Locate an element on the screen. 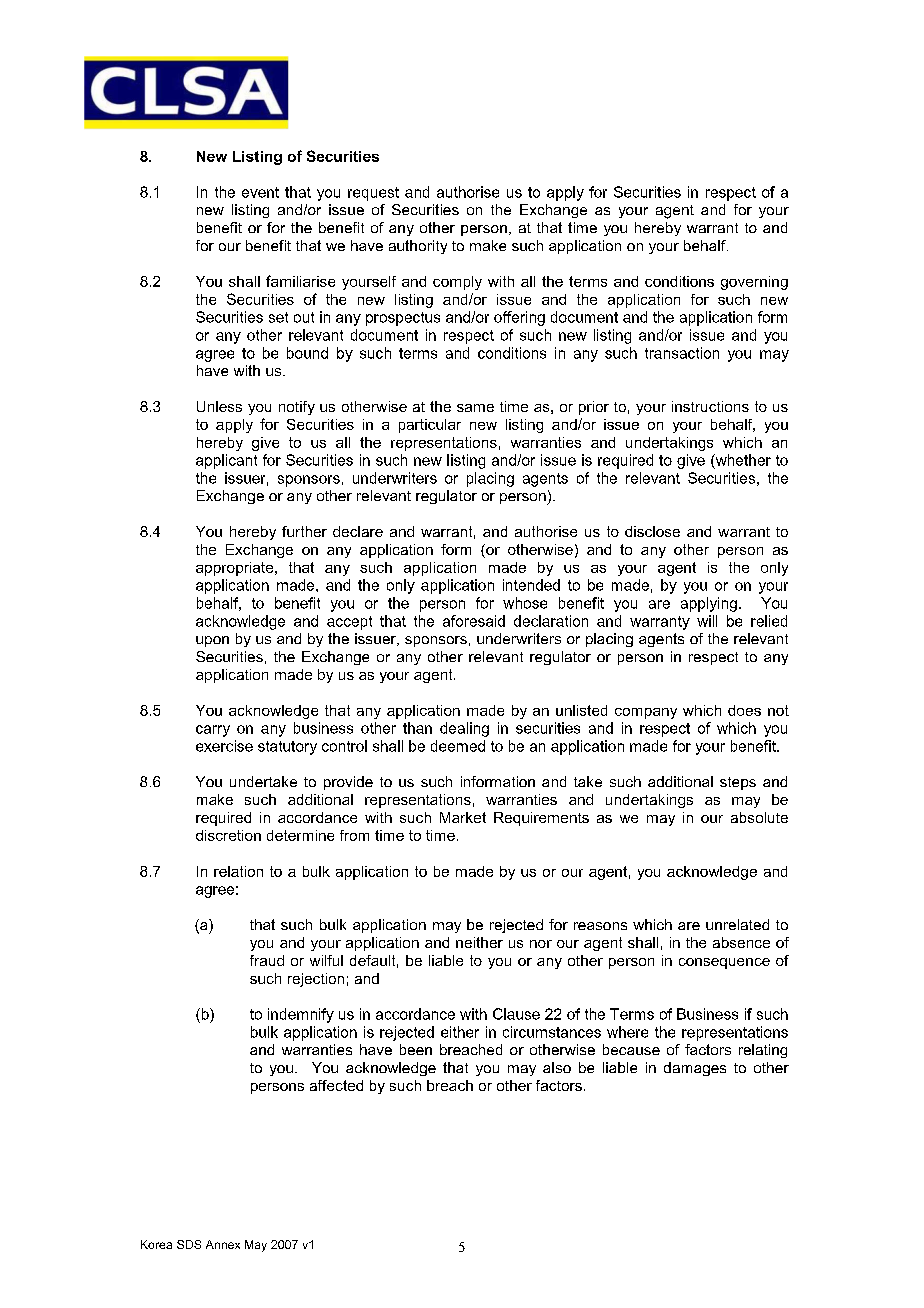 The width and height of the screenshot is (924, 1308). damages is located at coordinates (695, 1069).
